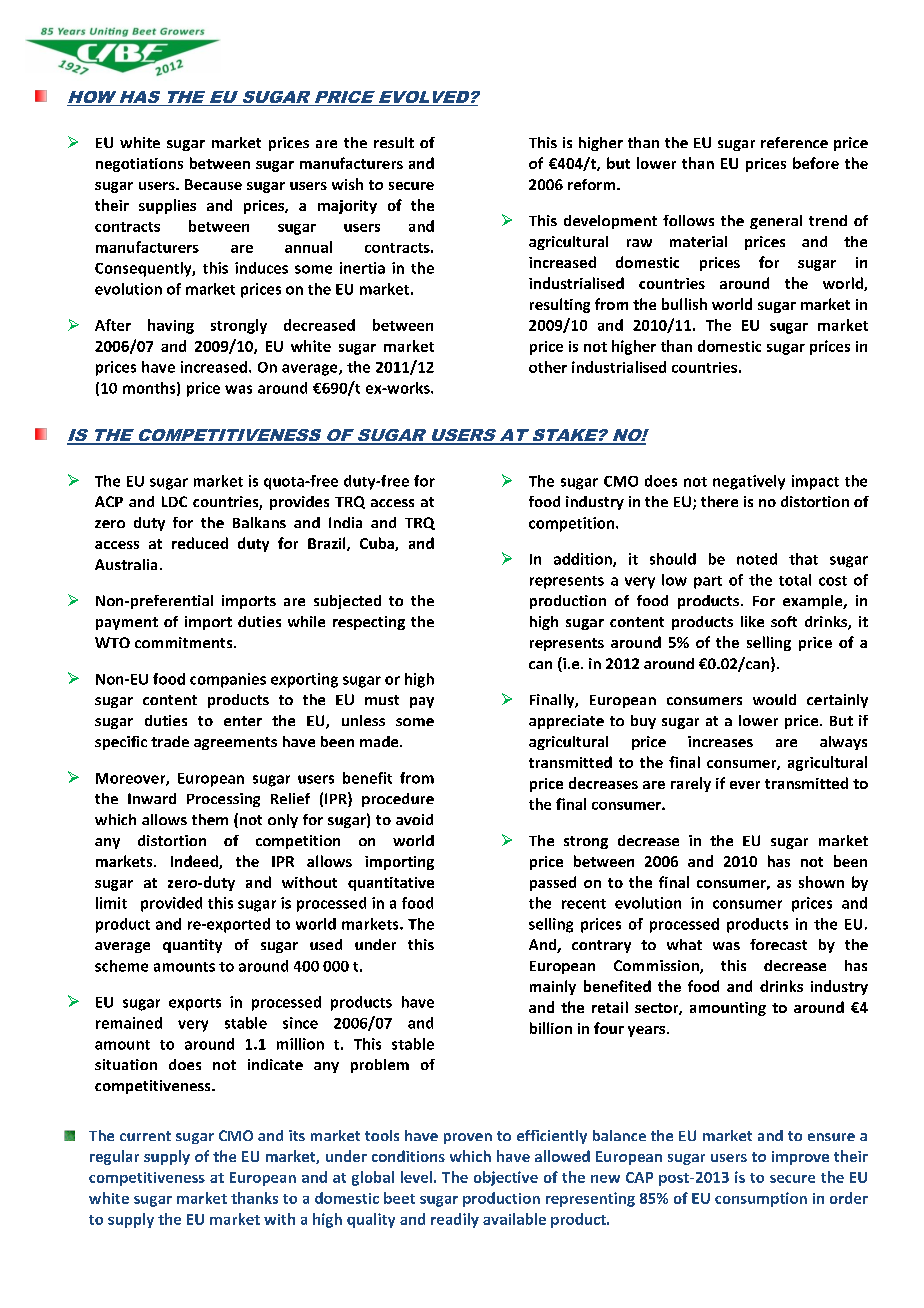 This page has height=1308, width=924. I want to click on LDC, so click(174, 501).
